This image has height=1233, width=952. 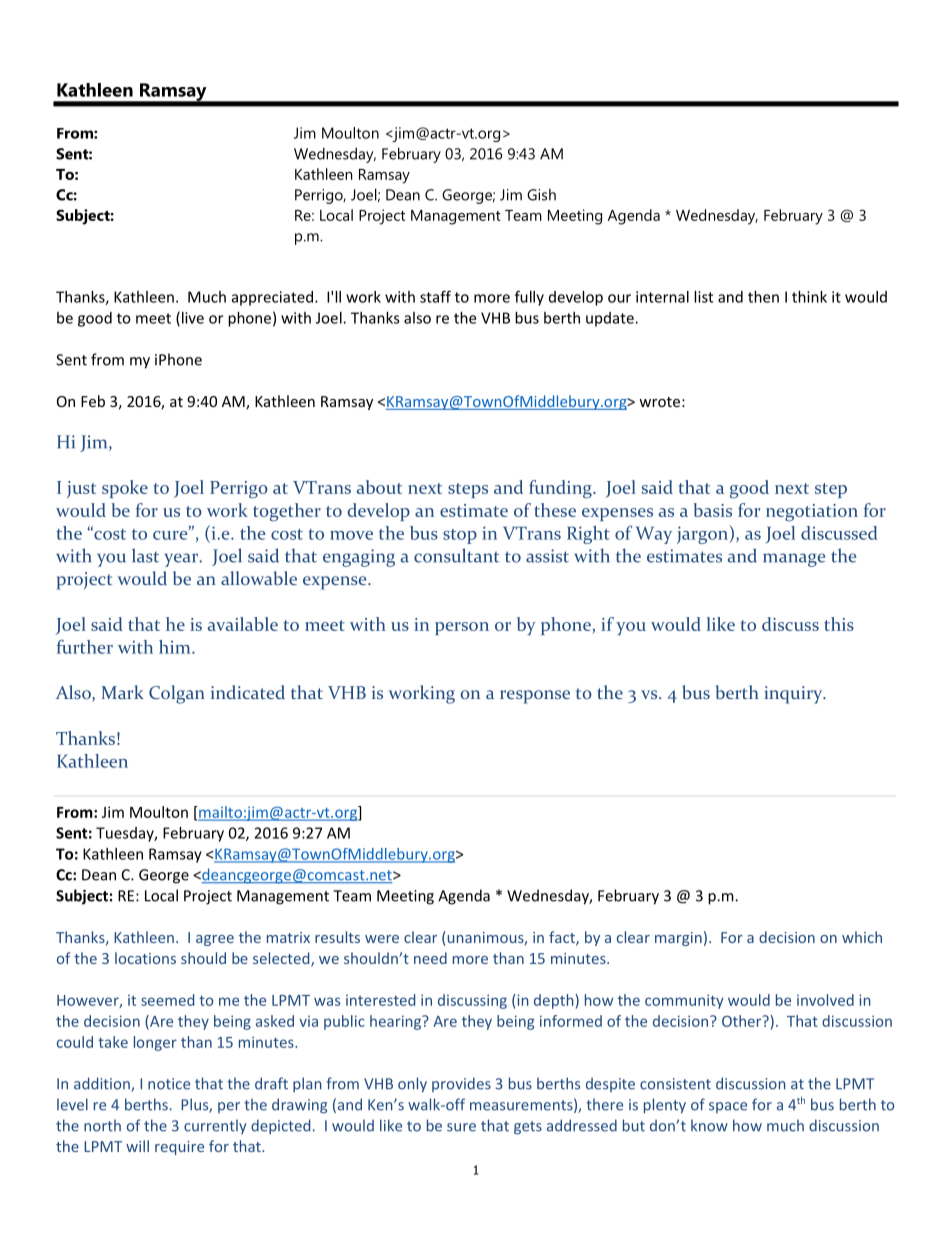 I want to click on person, so click(x=462, y=628).
